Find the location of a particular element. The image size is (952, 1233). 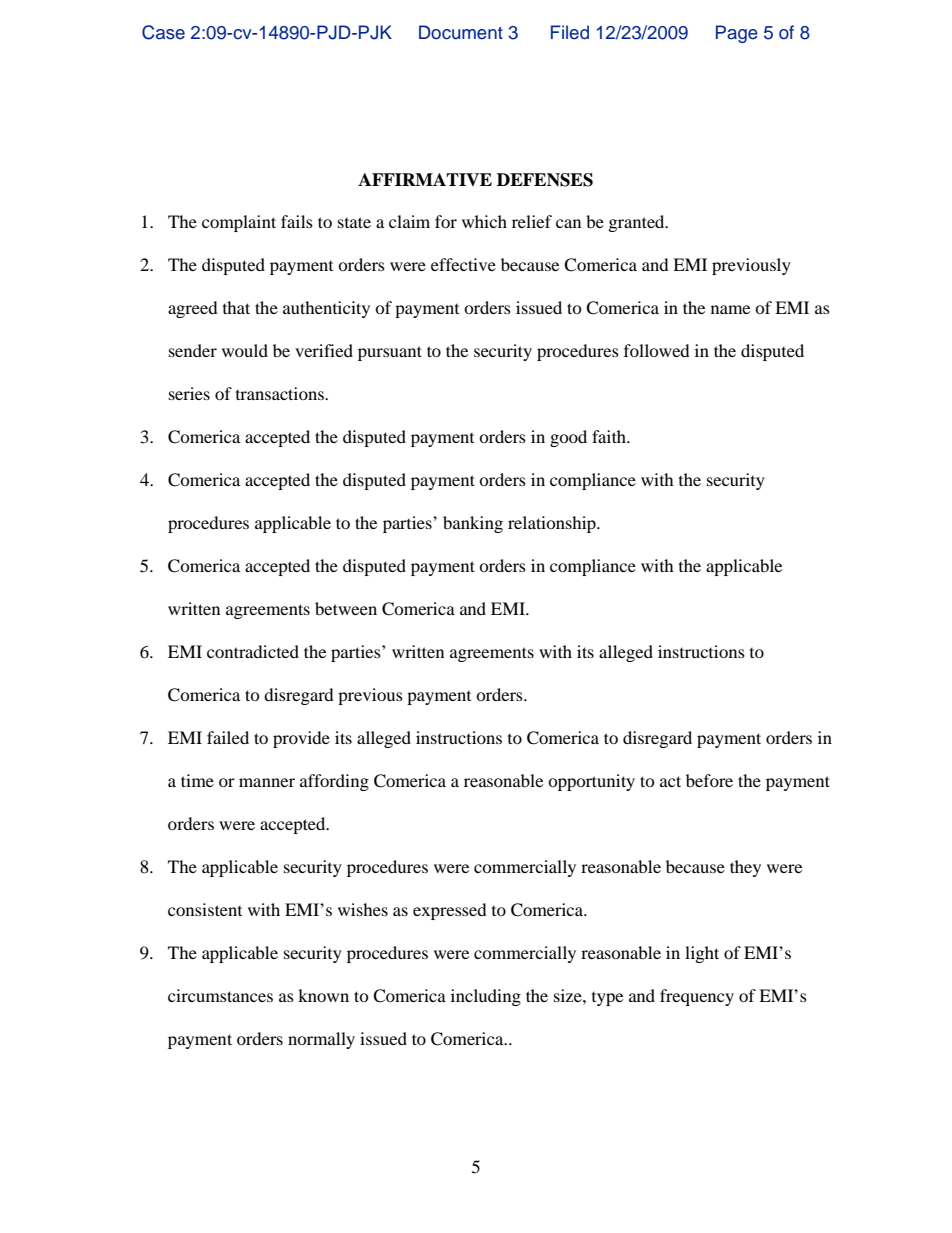

Page is located at coordinates (737, 34).
